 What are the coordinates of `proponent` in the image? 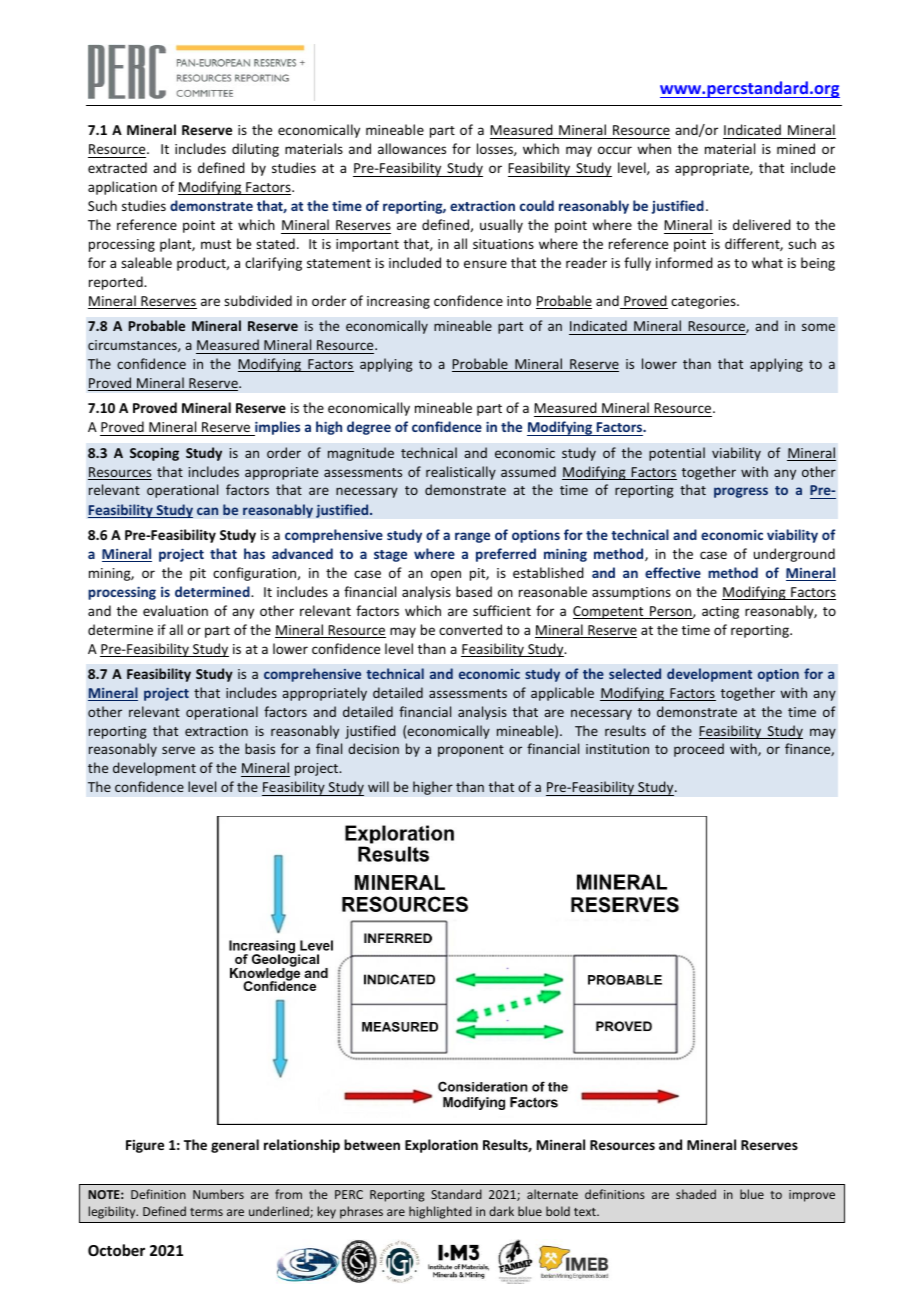 It's located at (471, 751).
